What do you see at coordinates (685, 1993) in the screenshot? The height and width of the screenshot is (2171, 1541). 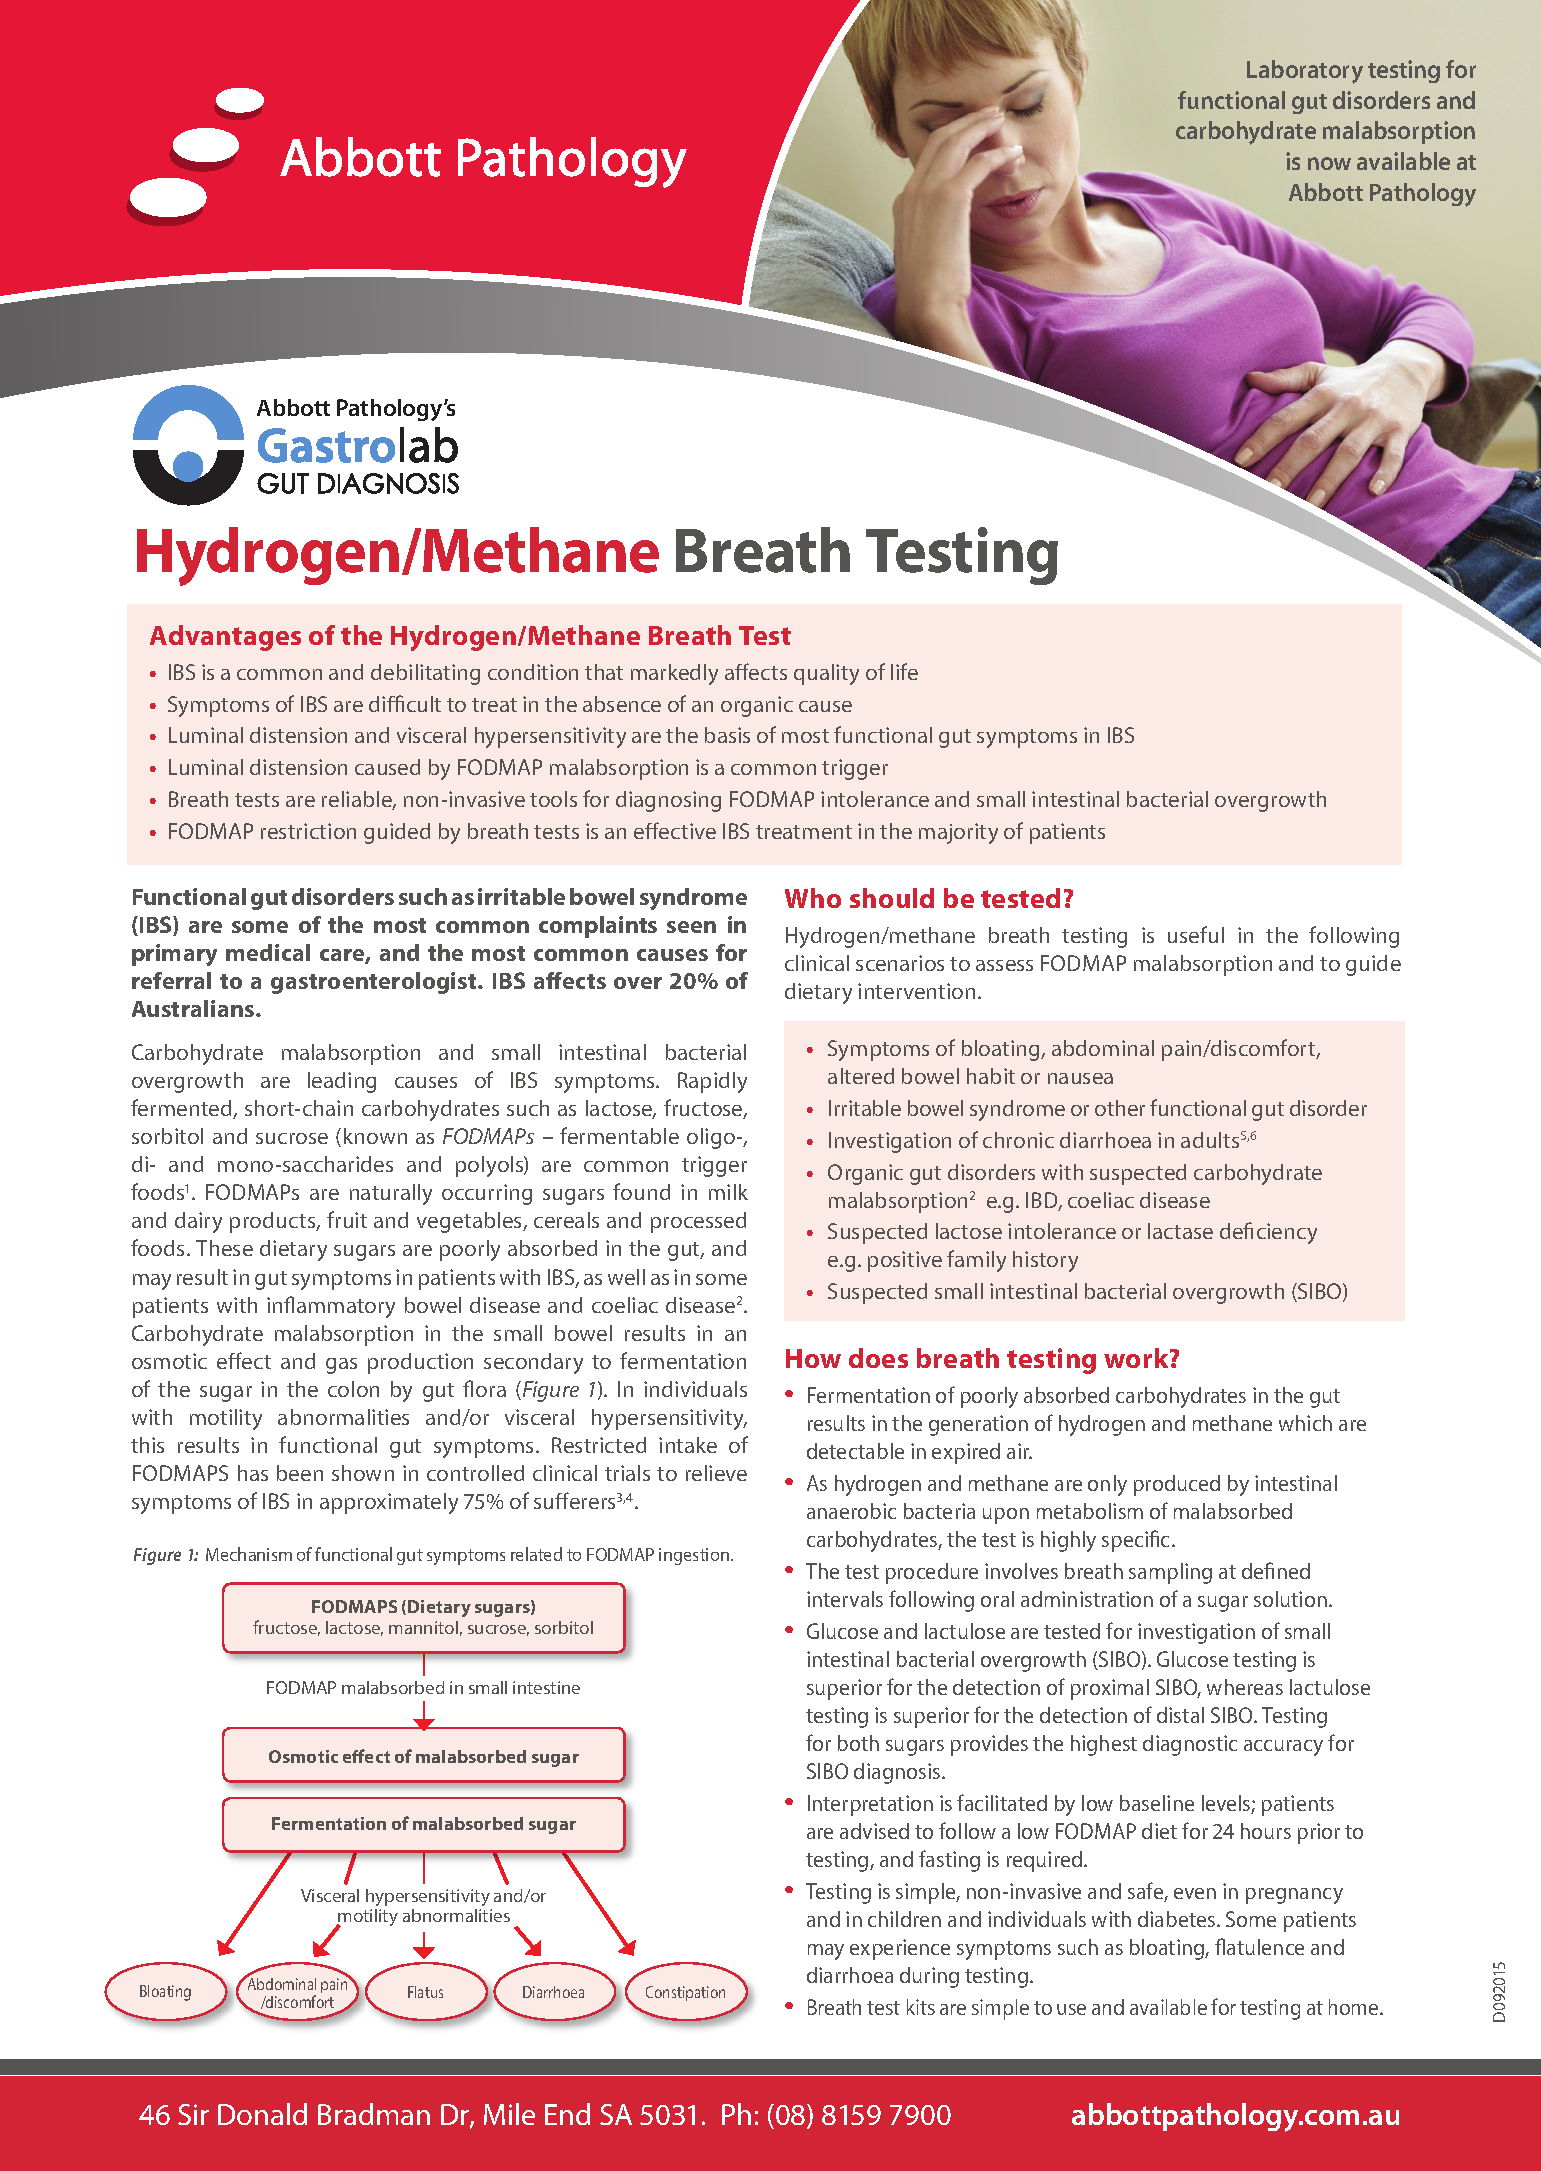 I see `Constipation` at bounding box center [685, 1993].
